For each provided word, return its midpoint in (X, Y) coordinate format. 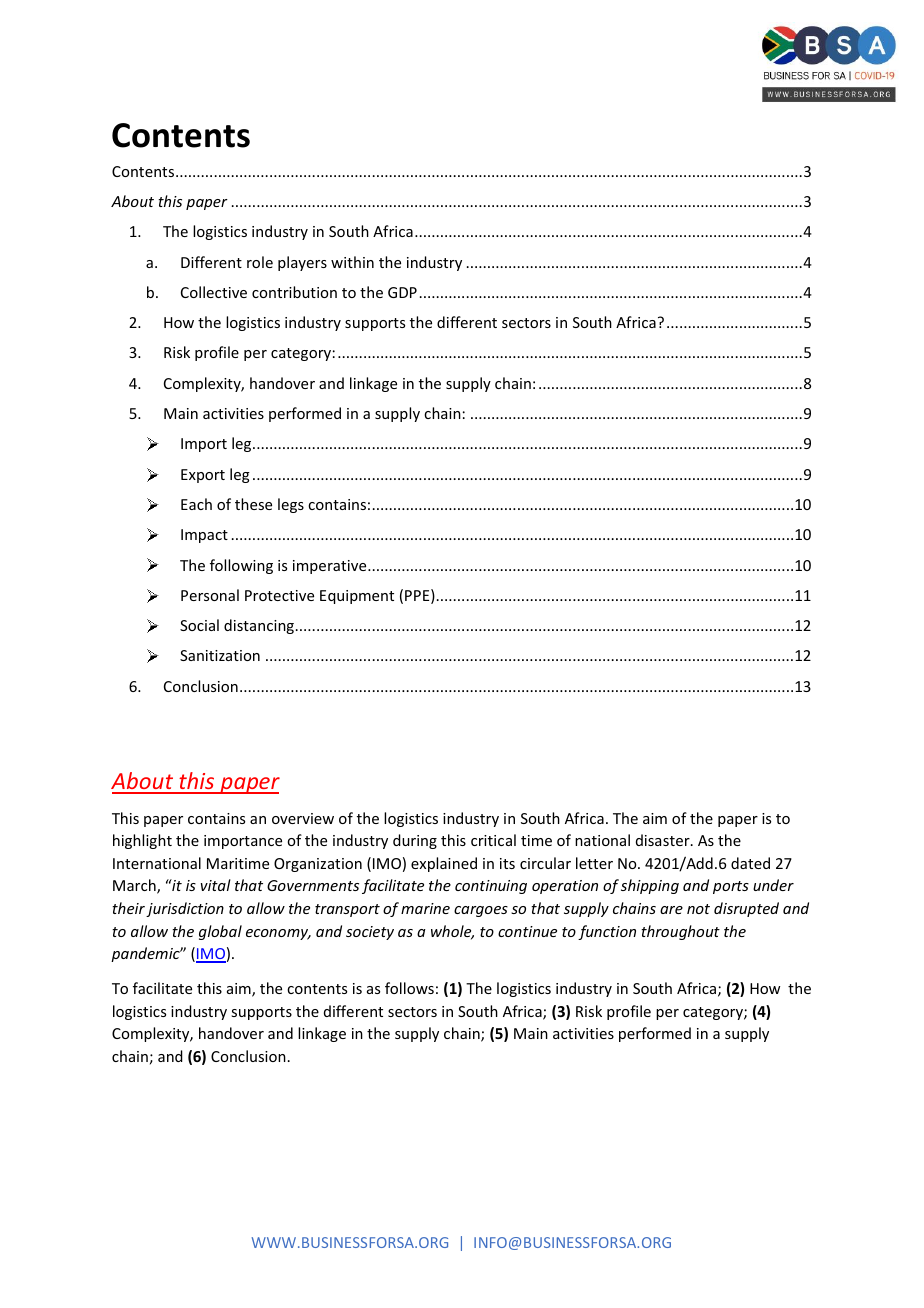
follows (409, 988)
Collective (214, 292)
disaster (664, 840)
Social (199, 625)
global (220, 932)
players (302, 263)
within (352, 262)
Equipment (357, 597)
